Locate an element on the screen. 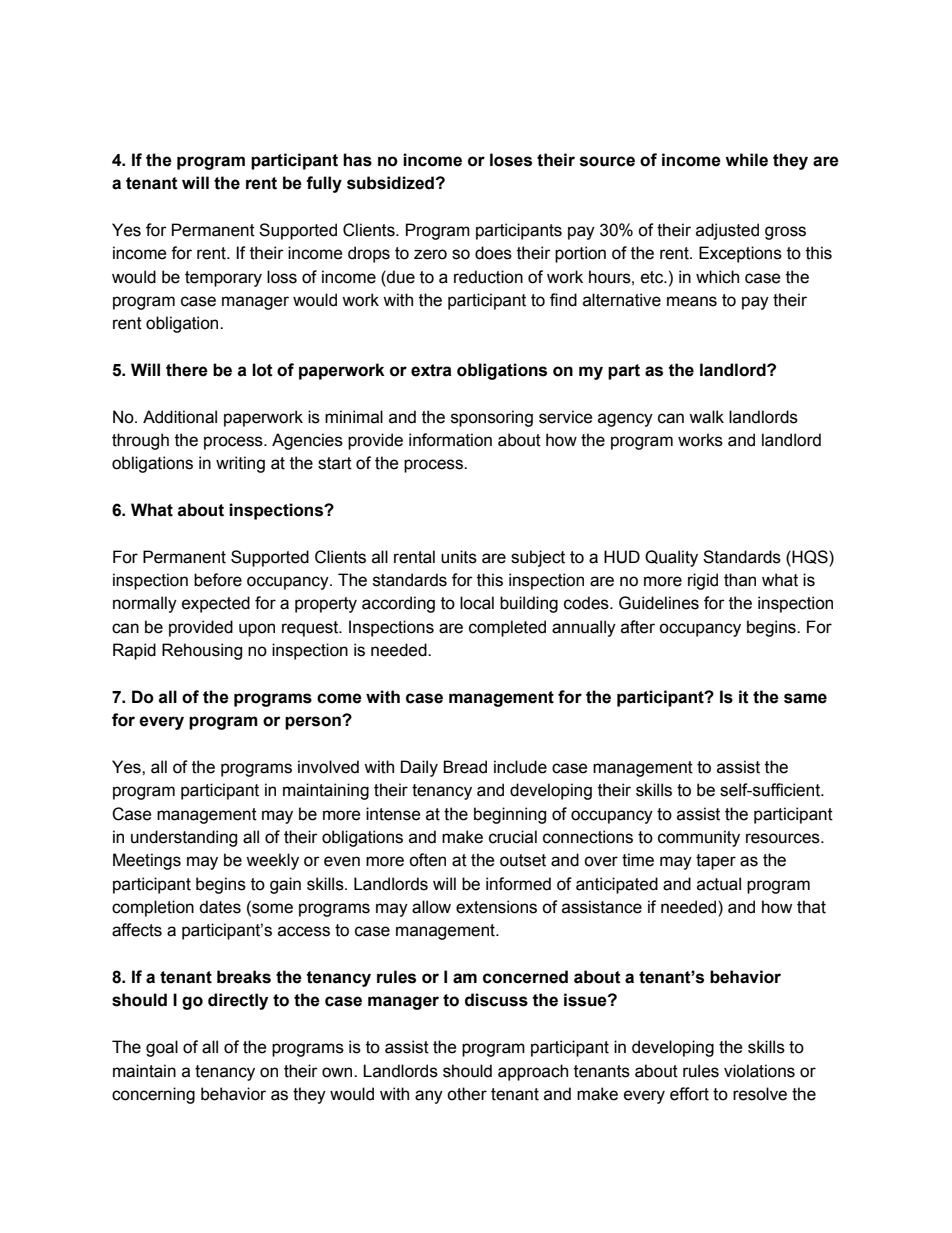 The width and height of the screenshot is (952, 1233). community is located at coordinates (699, 838).
